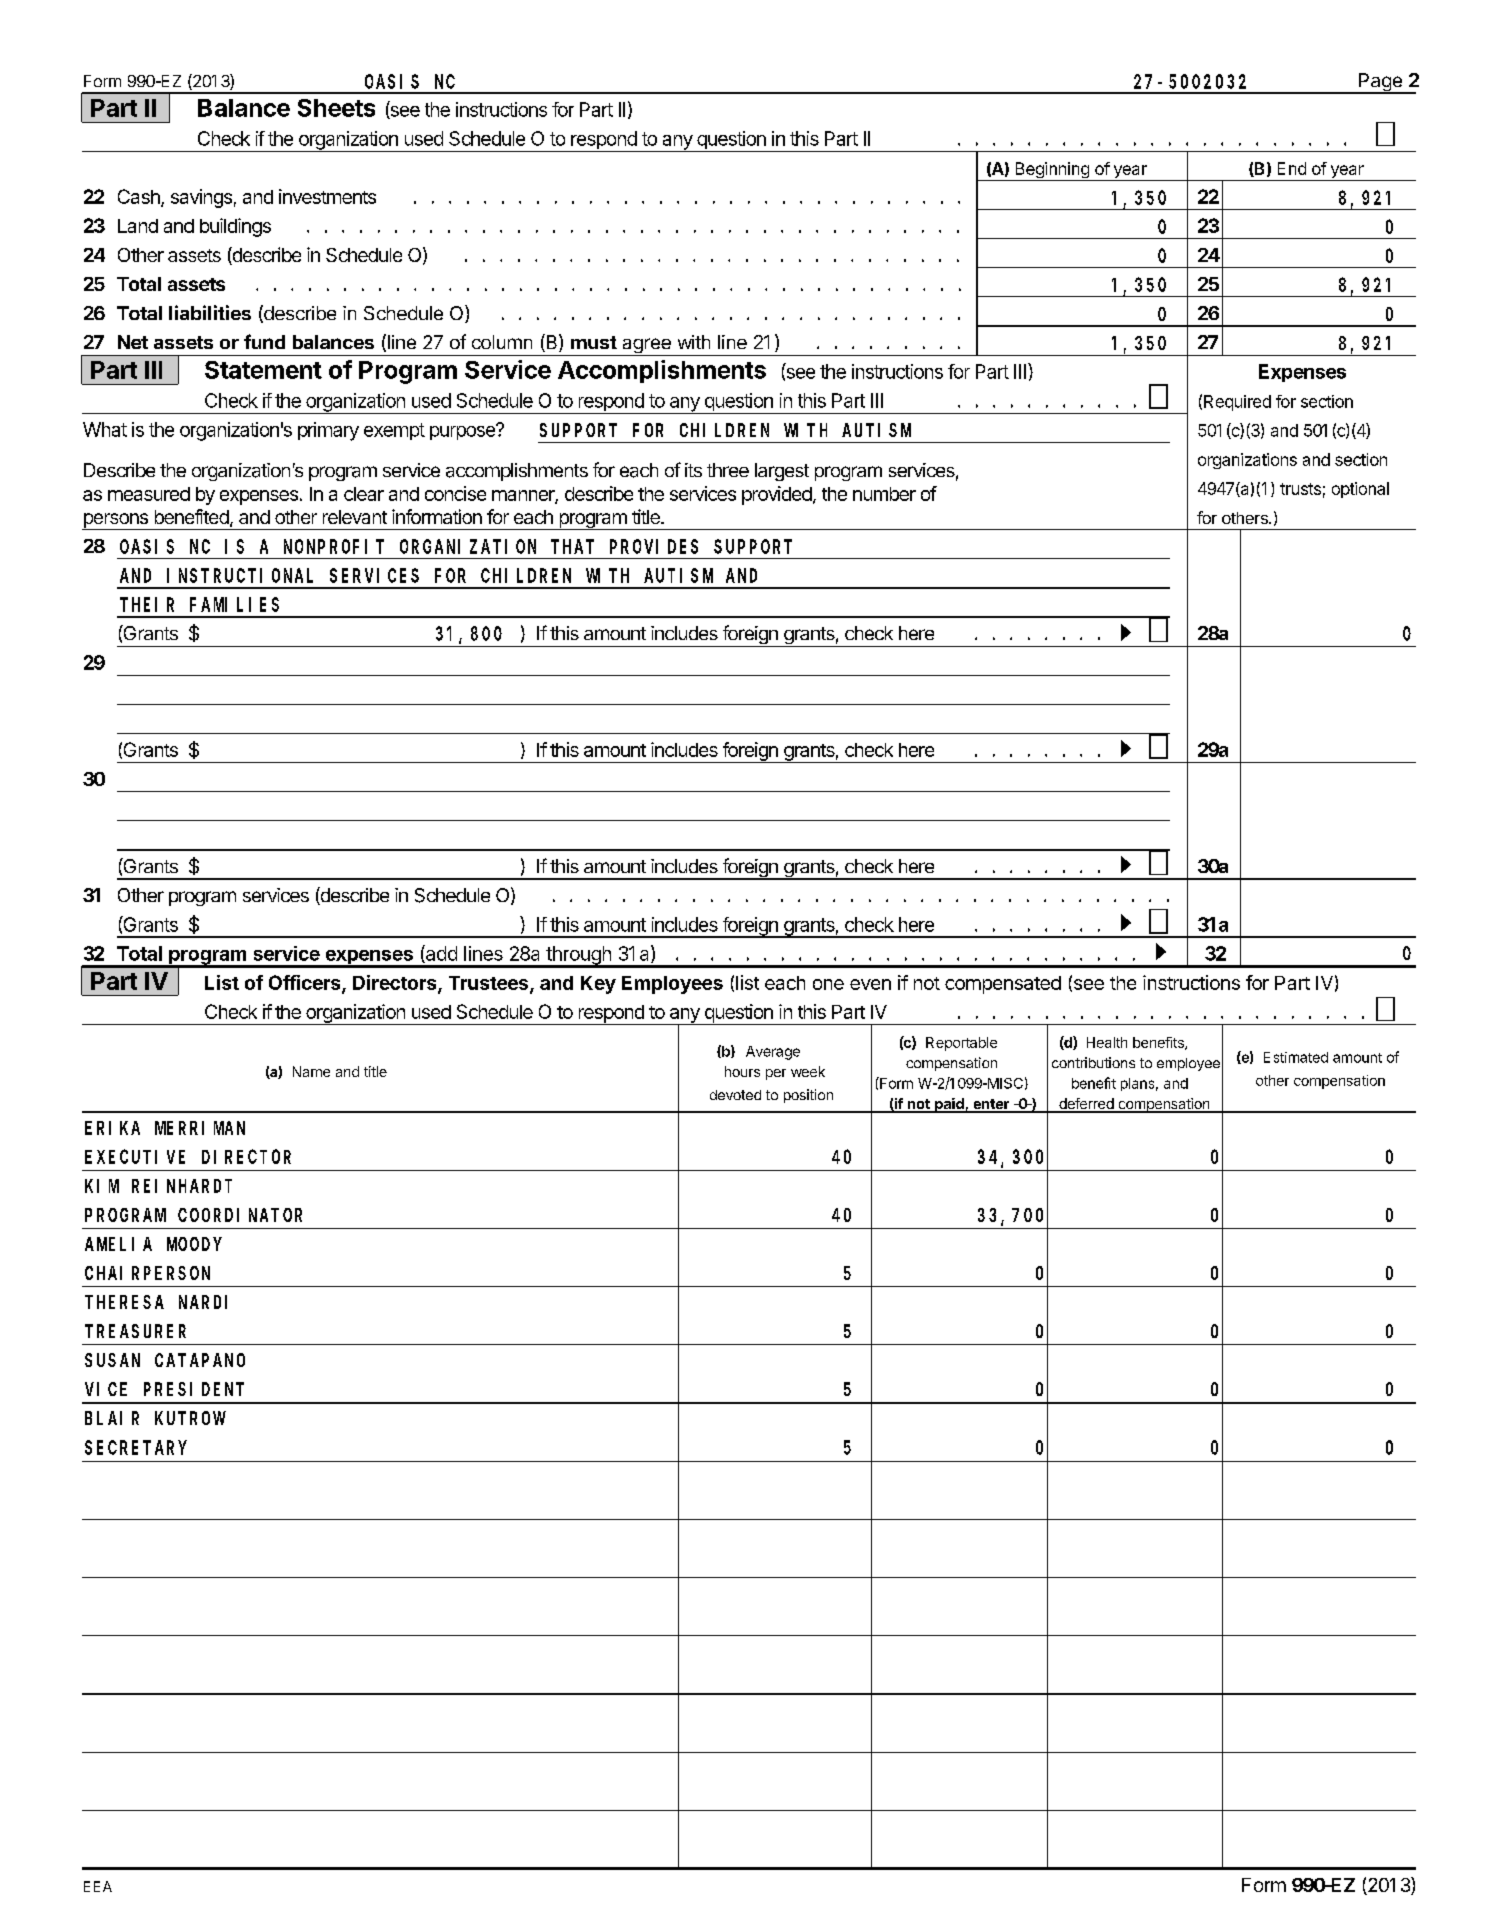 This image has width=1486, height=1924. What do you see at coordinates (240, 576) in the image?
I see `INSTRUCTIONAL` at bounding box center [240, 576].
